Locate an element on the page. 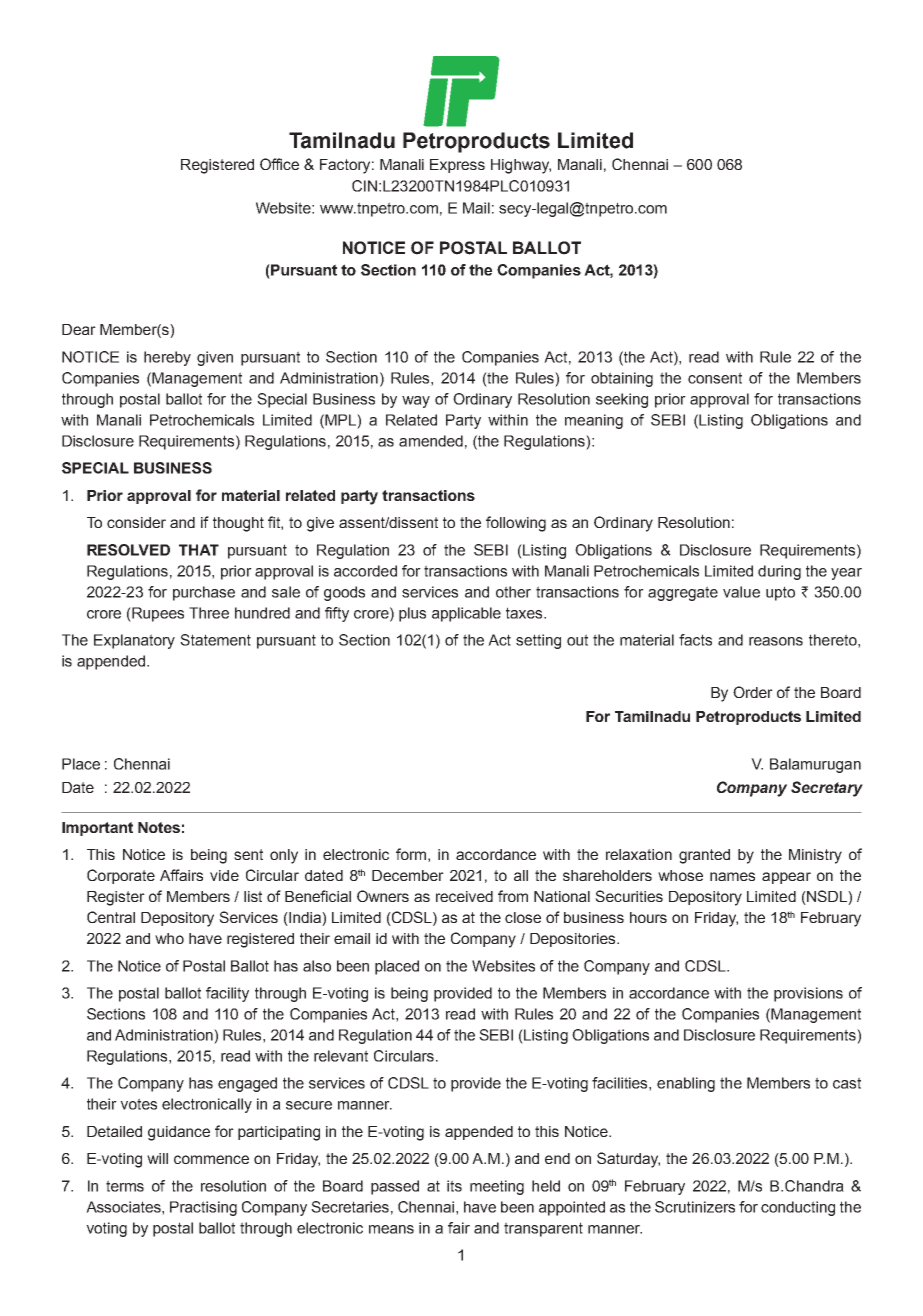 This document has height=1316, width=923. Highway is located at coordinates (521, 166).
